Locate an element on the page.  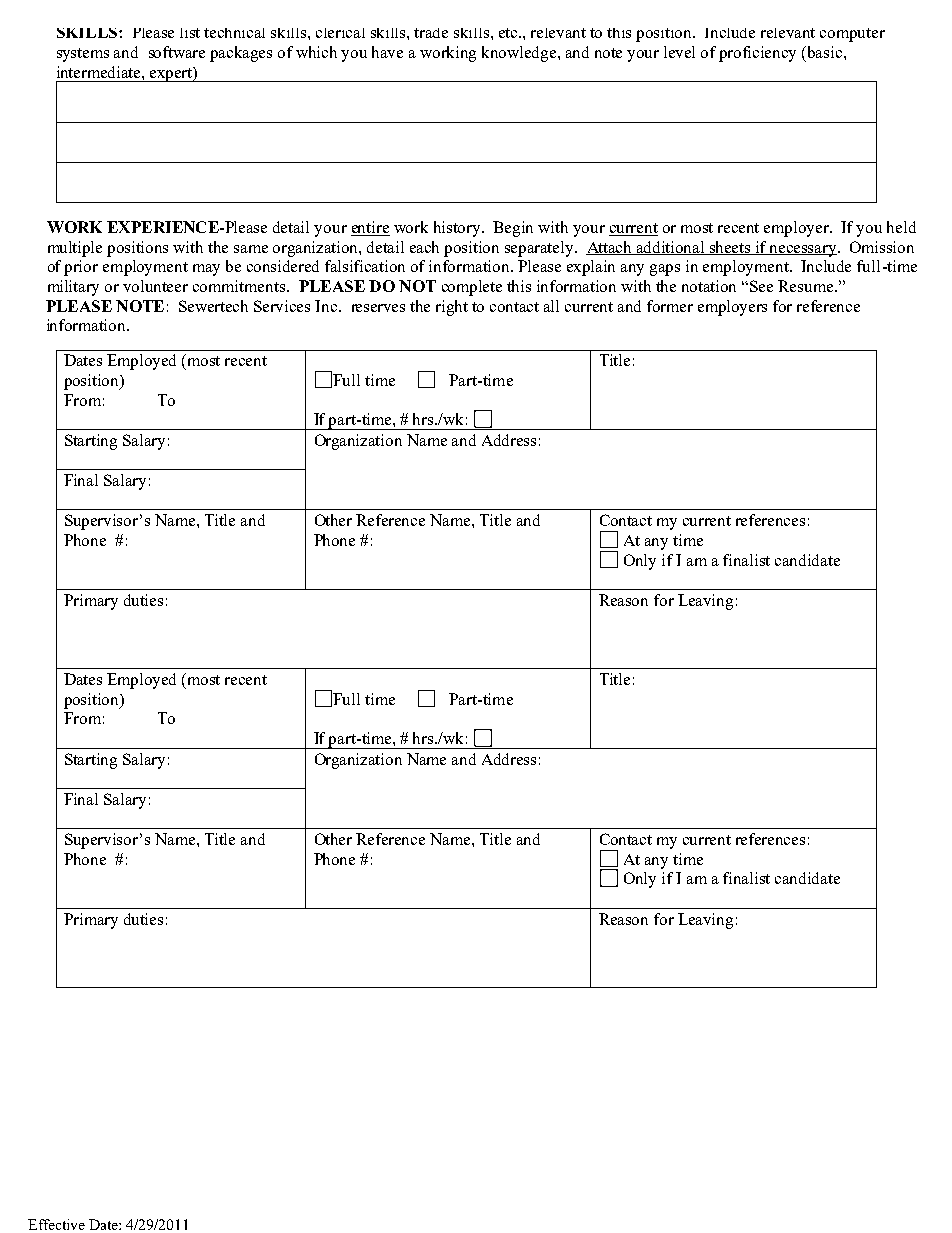
Effective is located at coordinates (56, 1224).
